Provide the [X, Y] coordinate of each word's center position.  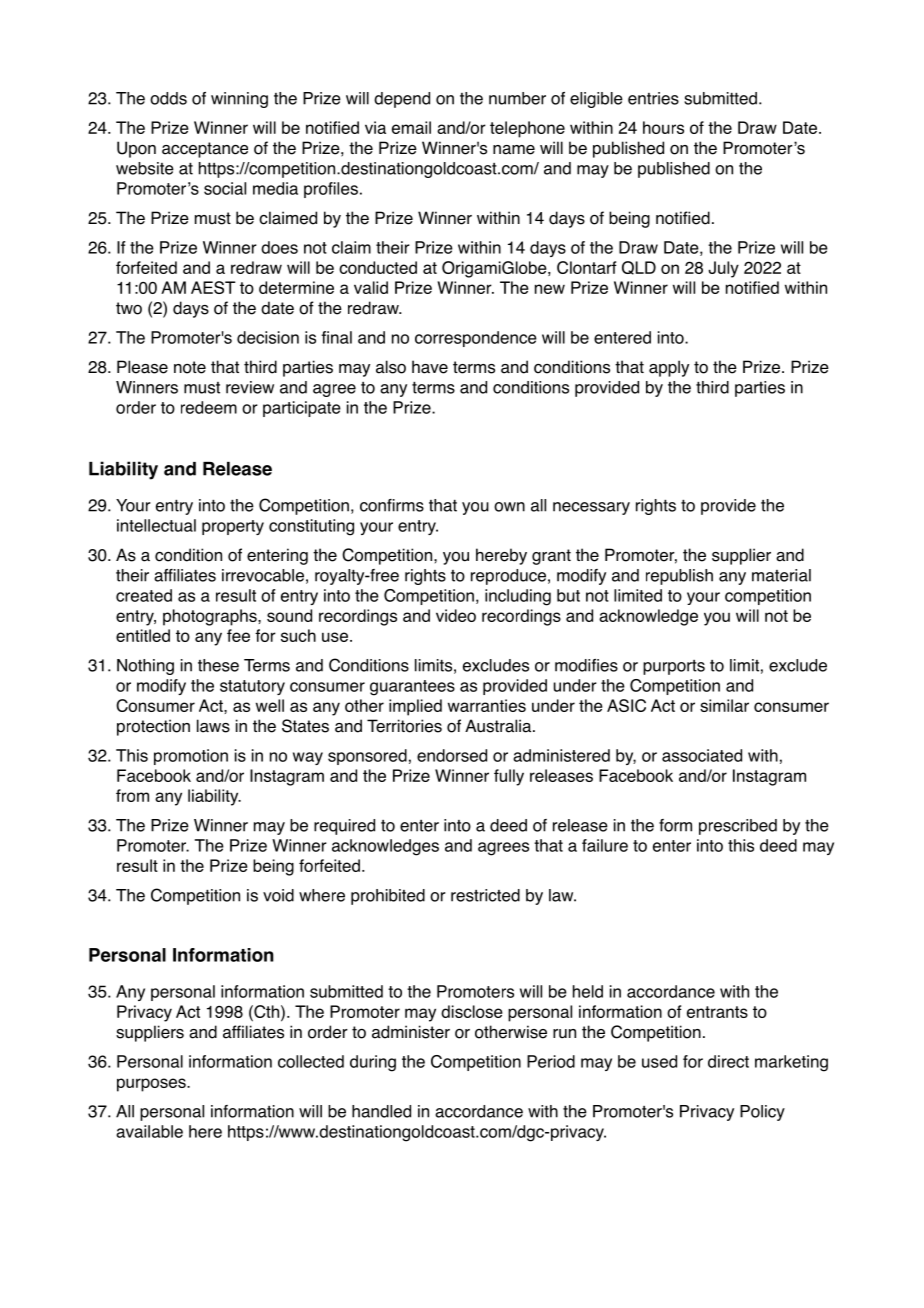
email [411, 127]
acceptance [205, 150]
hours [663, 127]
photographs [211, 617]
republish [679, 577]
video [456, 615]
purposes [152, 1085]
